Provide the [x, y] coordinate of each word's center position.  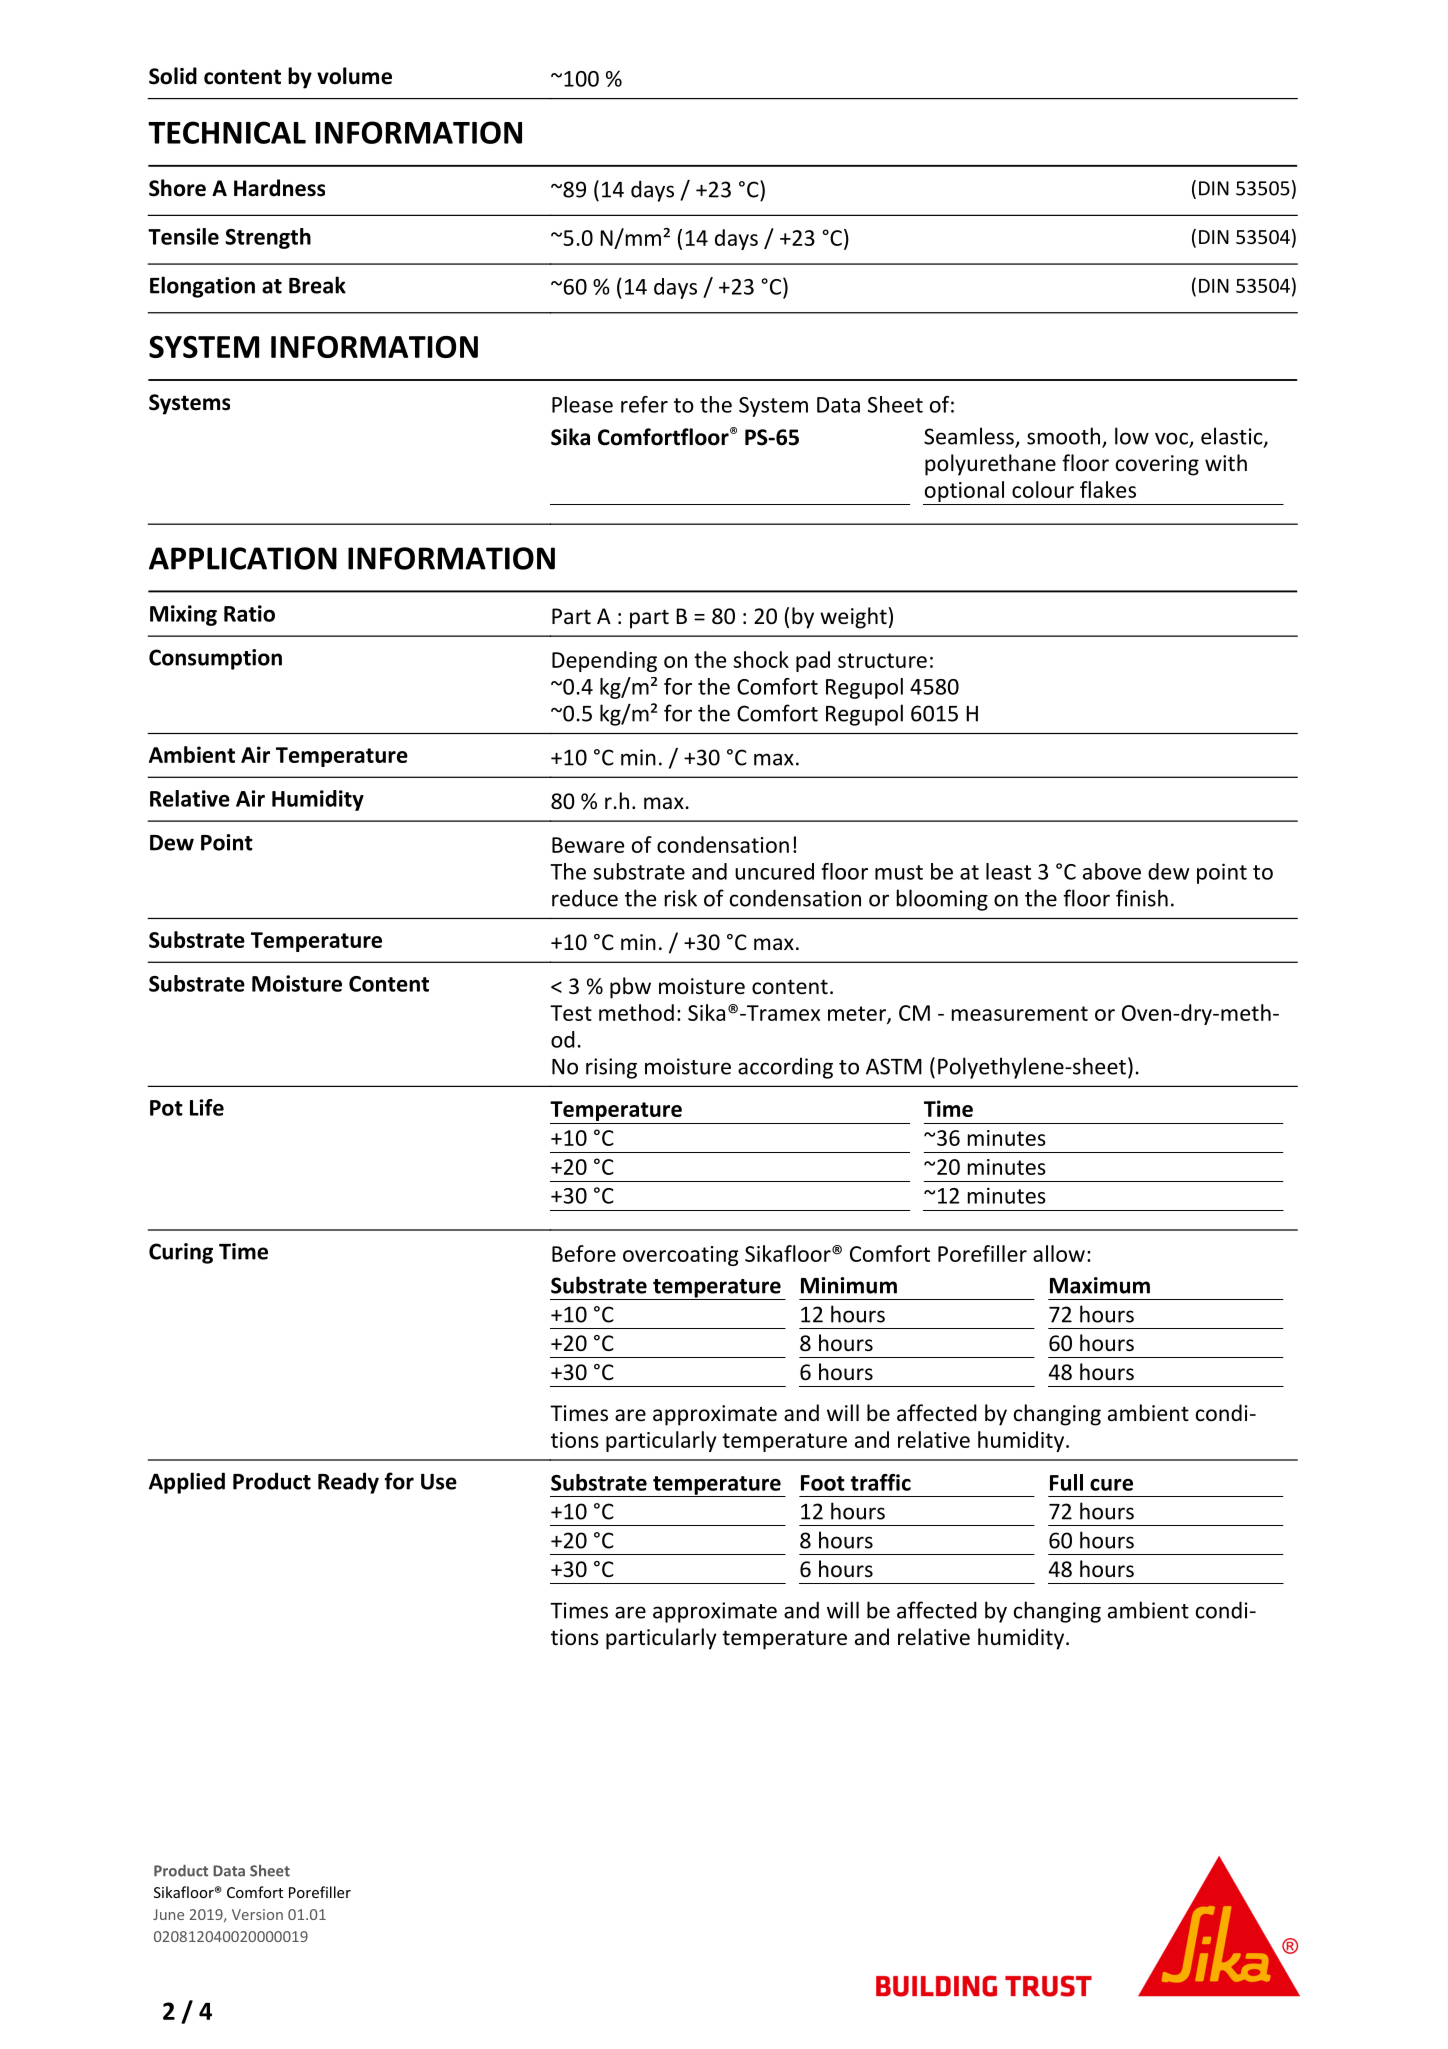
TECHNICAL [227, 132]
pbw [630, 988]
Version [257, 1914]
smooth [1065, 437]
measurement [1020, 1013]
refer [644, 404]
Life [207, 1107]
